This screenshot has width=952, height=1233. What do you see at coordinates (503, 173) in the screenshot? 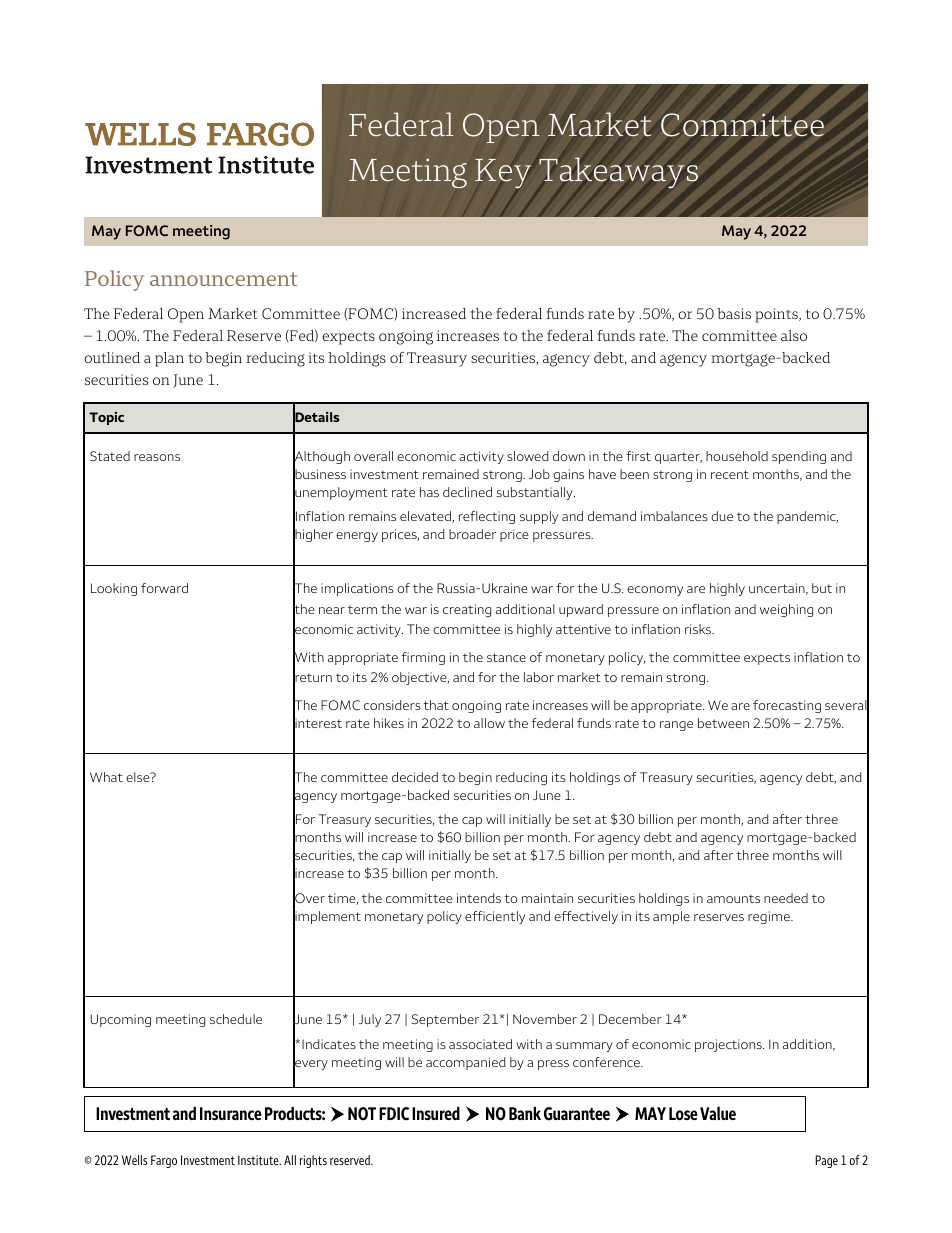
I see `Key` at bounding box center [503, 173].
